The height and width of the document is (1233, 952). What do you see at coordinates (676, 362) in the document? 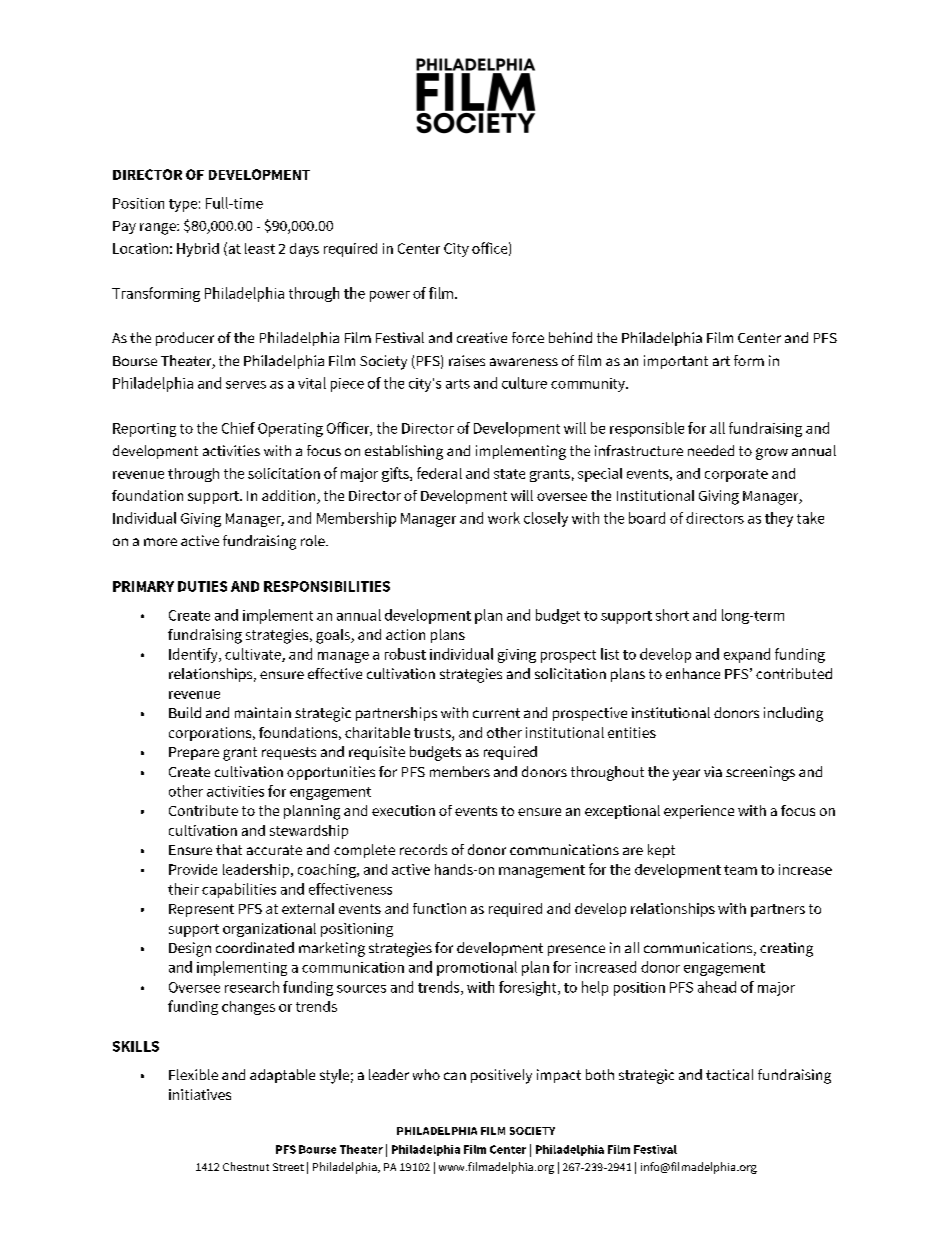
I see `important` at bounding box center [676, 362].
